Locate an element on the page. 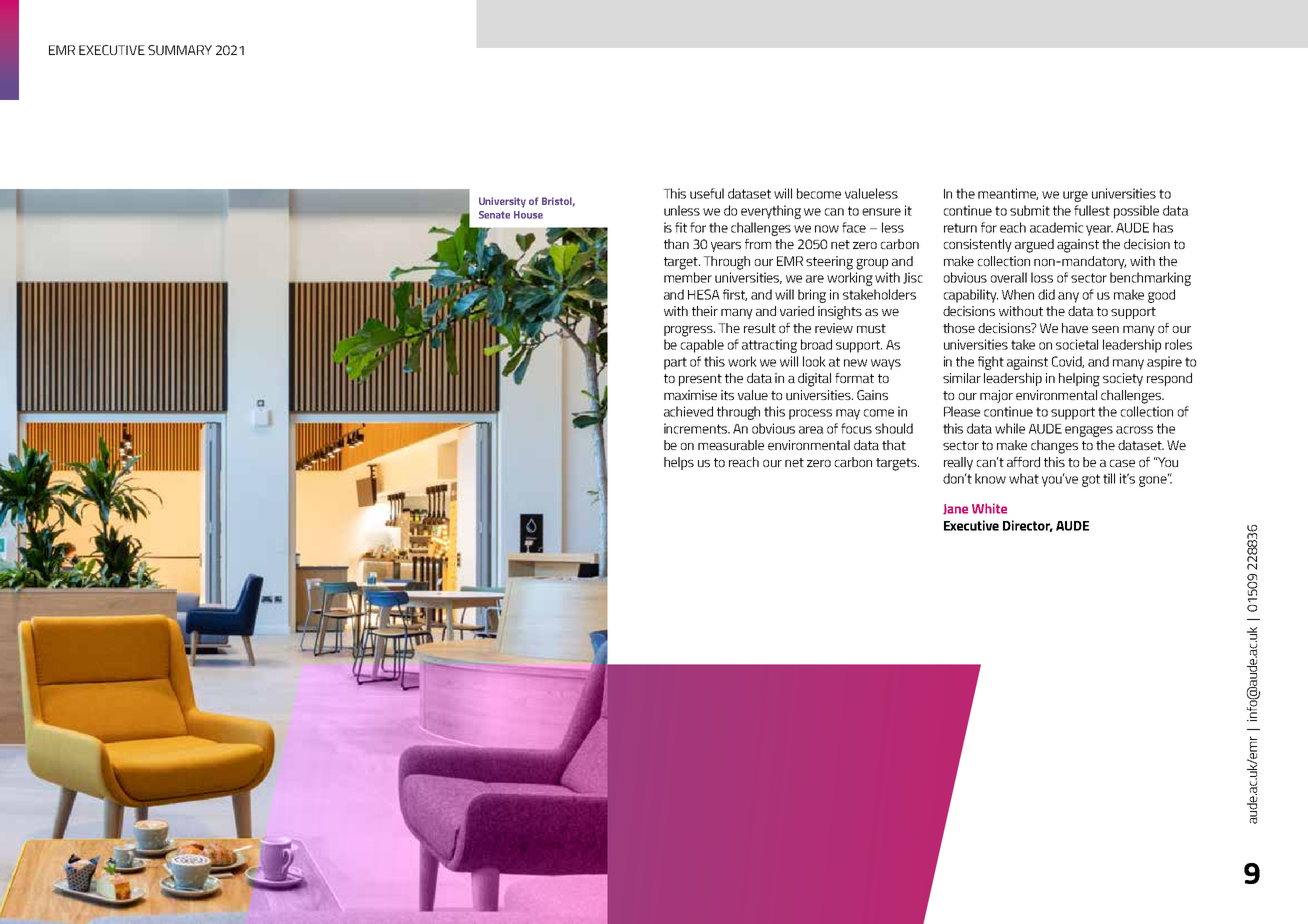 The image size is (1308, 924). submit is located at coordinates (1030, 210).
